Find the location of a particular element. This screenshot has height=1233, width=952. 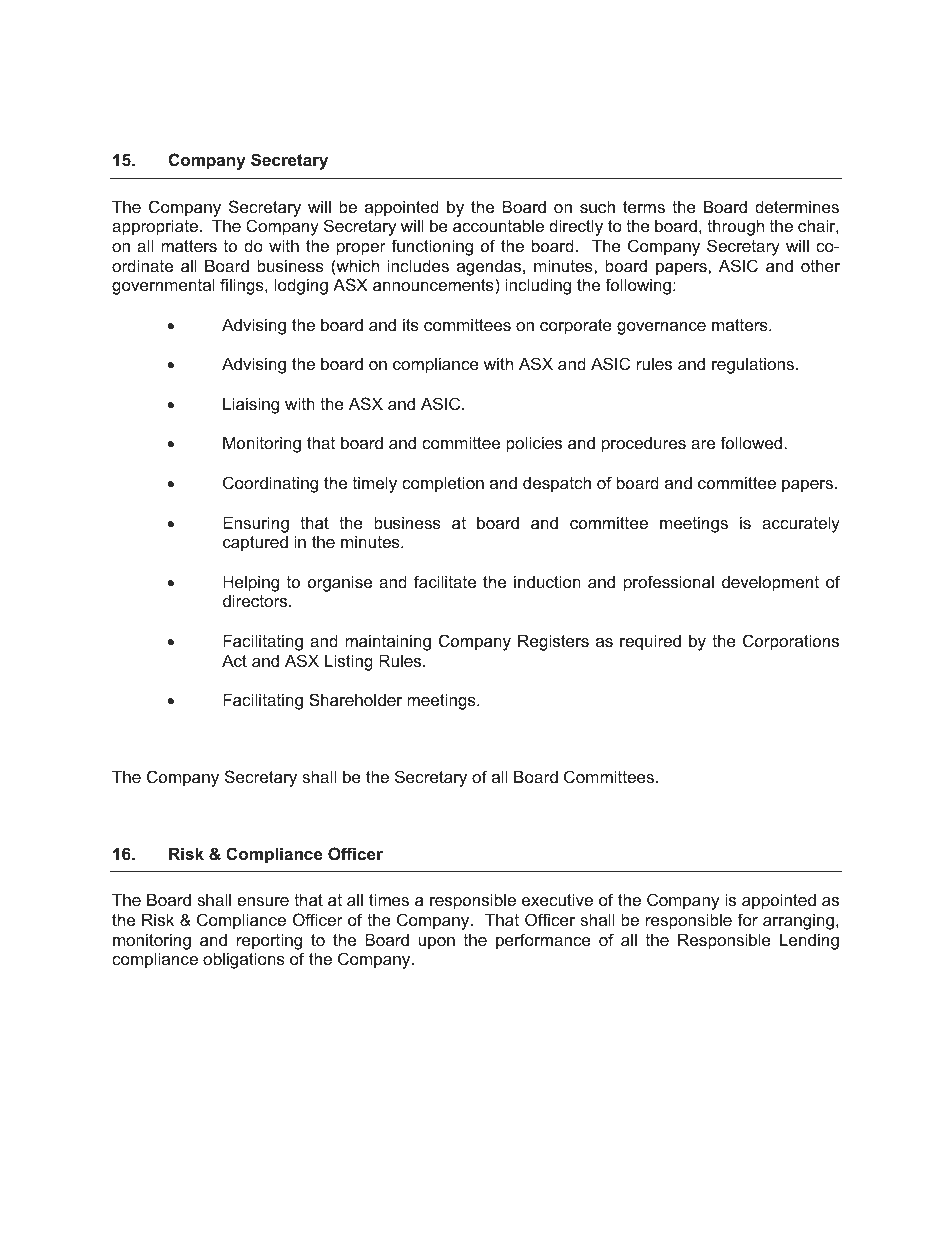

upon is located at coordinates (437, 943).
